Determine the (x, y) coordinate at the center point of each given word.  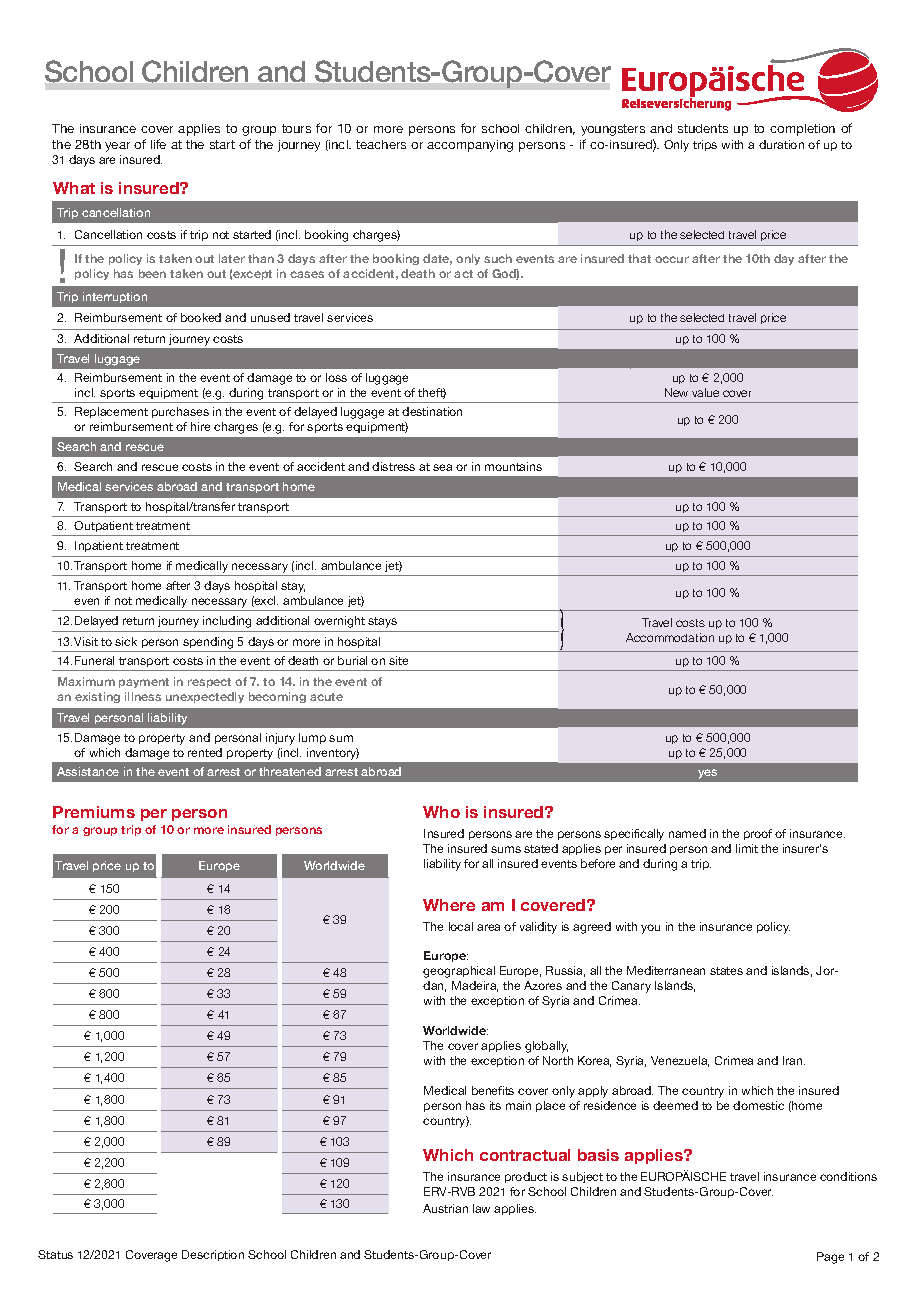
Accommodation (670, 637)
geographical (459, 972)
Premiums (94, 812)
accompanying (470, 146)
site (398, 660)
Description (213, 1255)
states (726, 971)
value (705, 392)
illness (143, 696)
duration (781, 144)
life (158, 144)
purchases (180, 412)
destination (432, 411)
